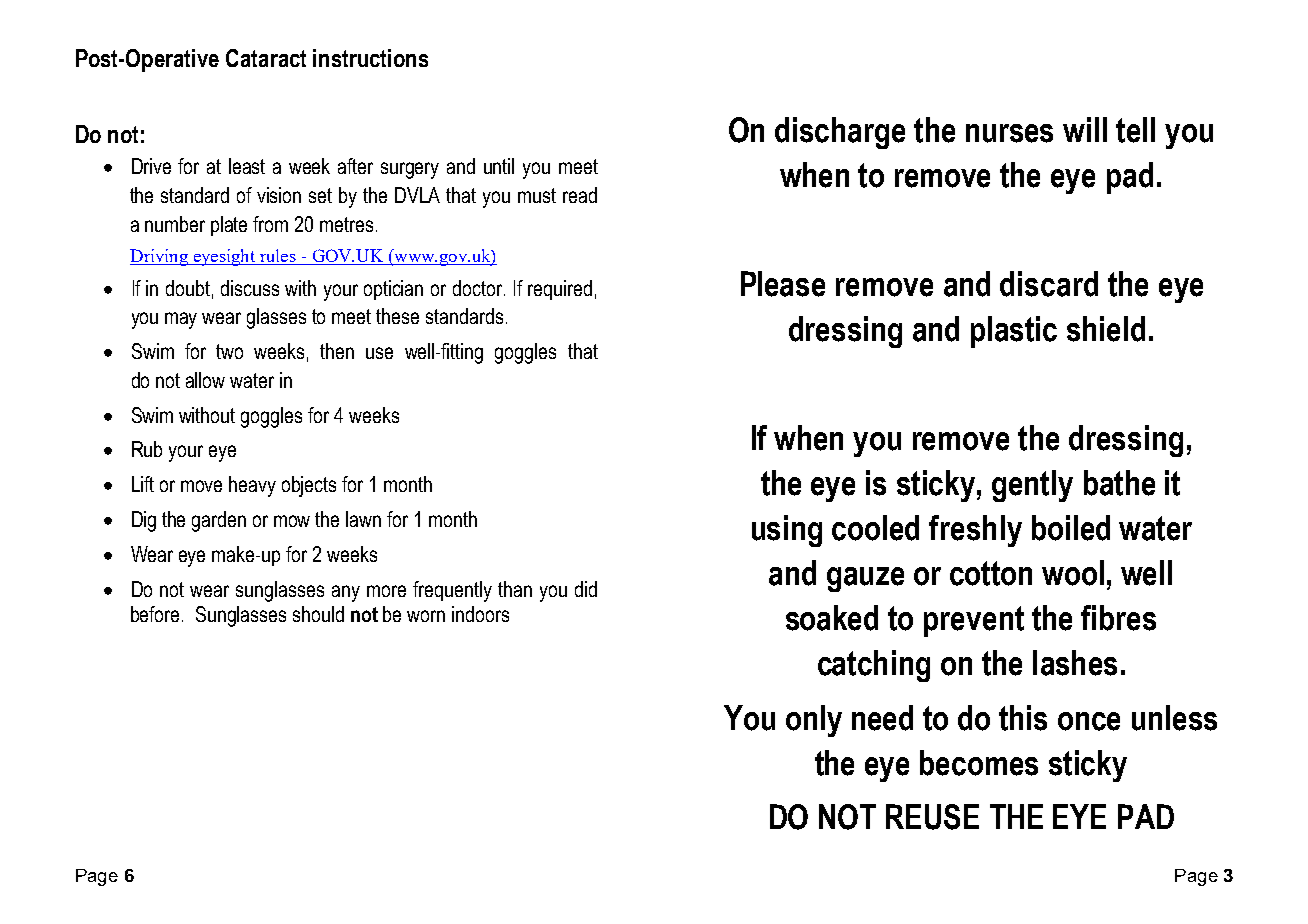 The height and width of the screenshot is (924, 1308). What do you see at coordinates (787, 531) in the screenshot?
I see `using` at bounding box center [787, 531].
